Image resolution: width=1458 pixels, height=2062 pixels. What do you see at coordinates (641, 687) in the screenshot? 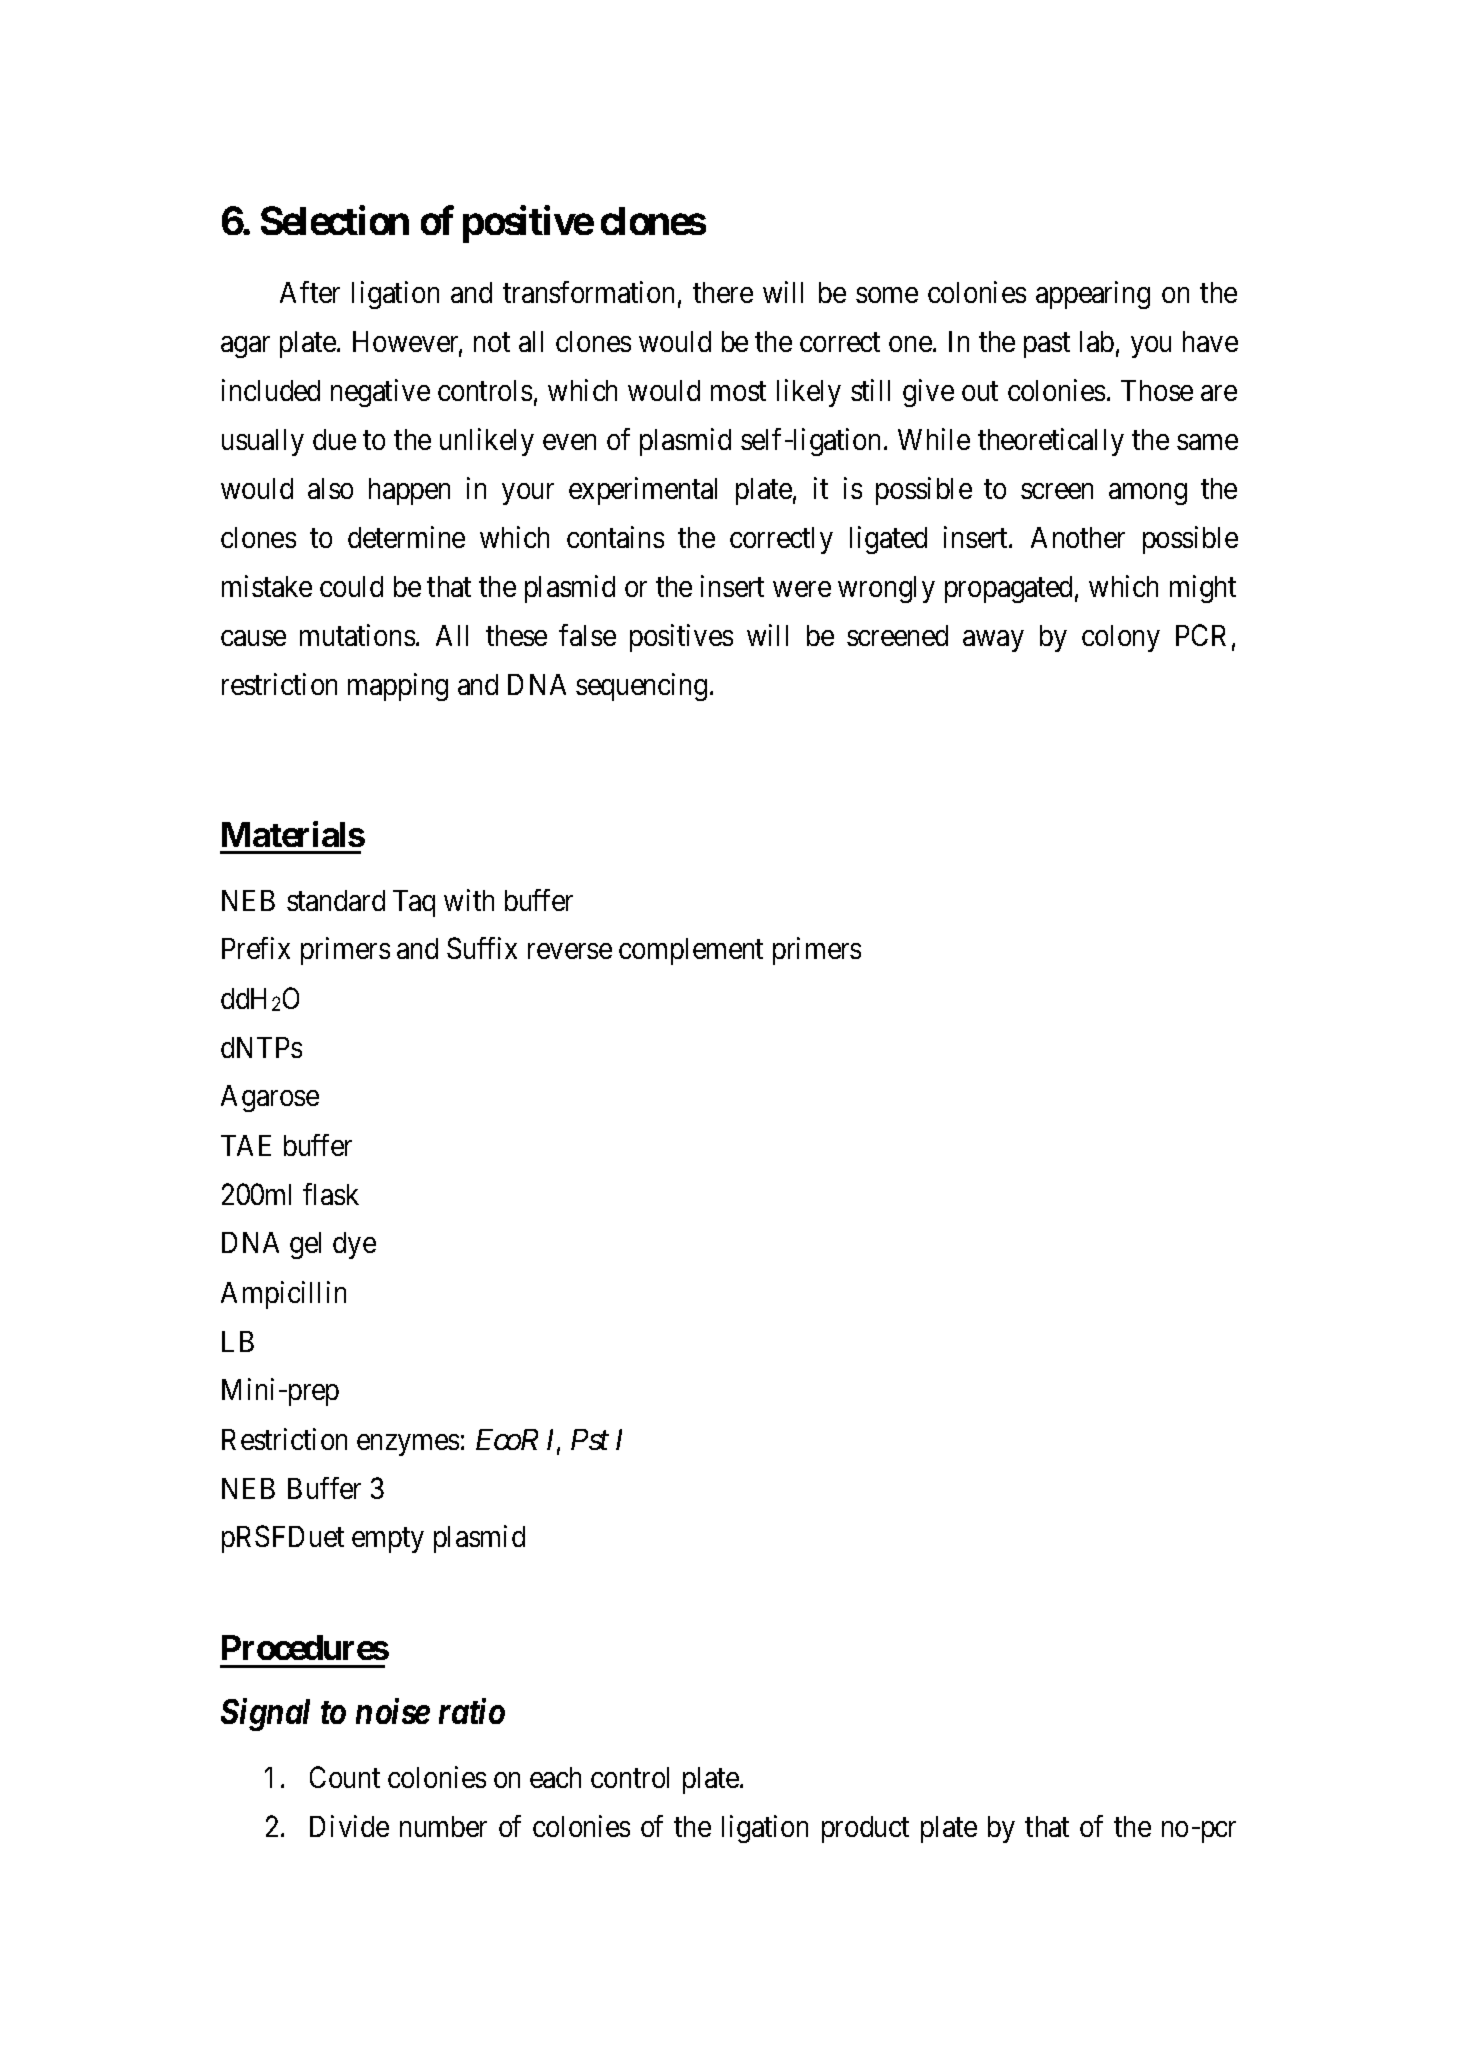
I see `sequencing` at bounding box center [641, 687].
